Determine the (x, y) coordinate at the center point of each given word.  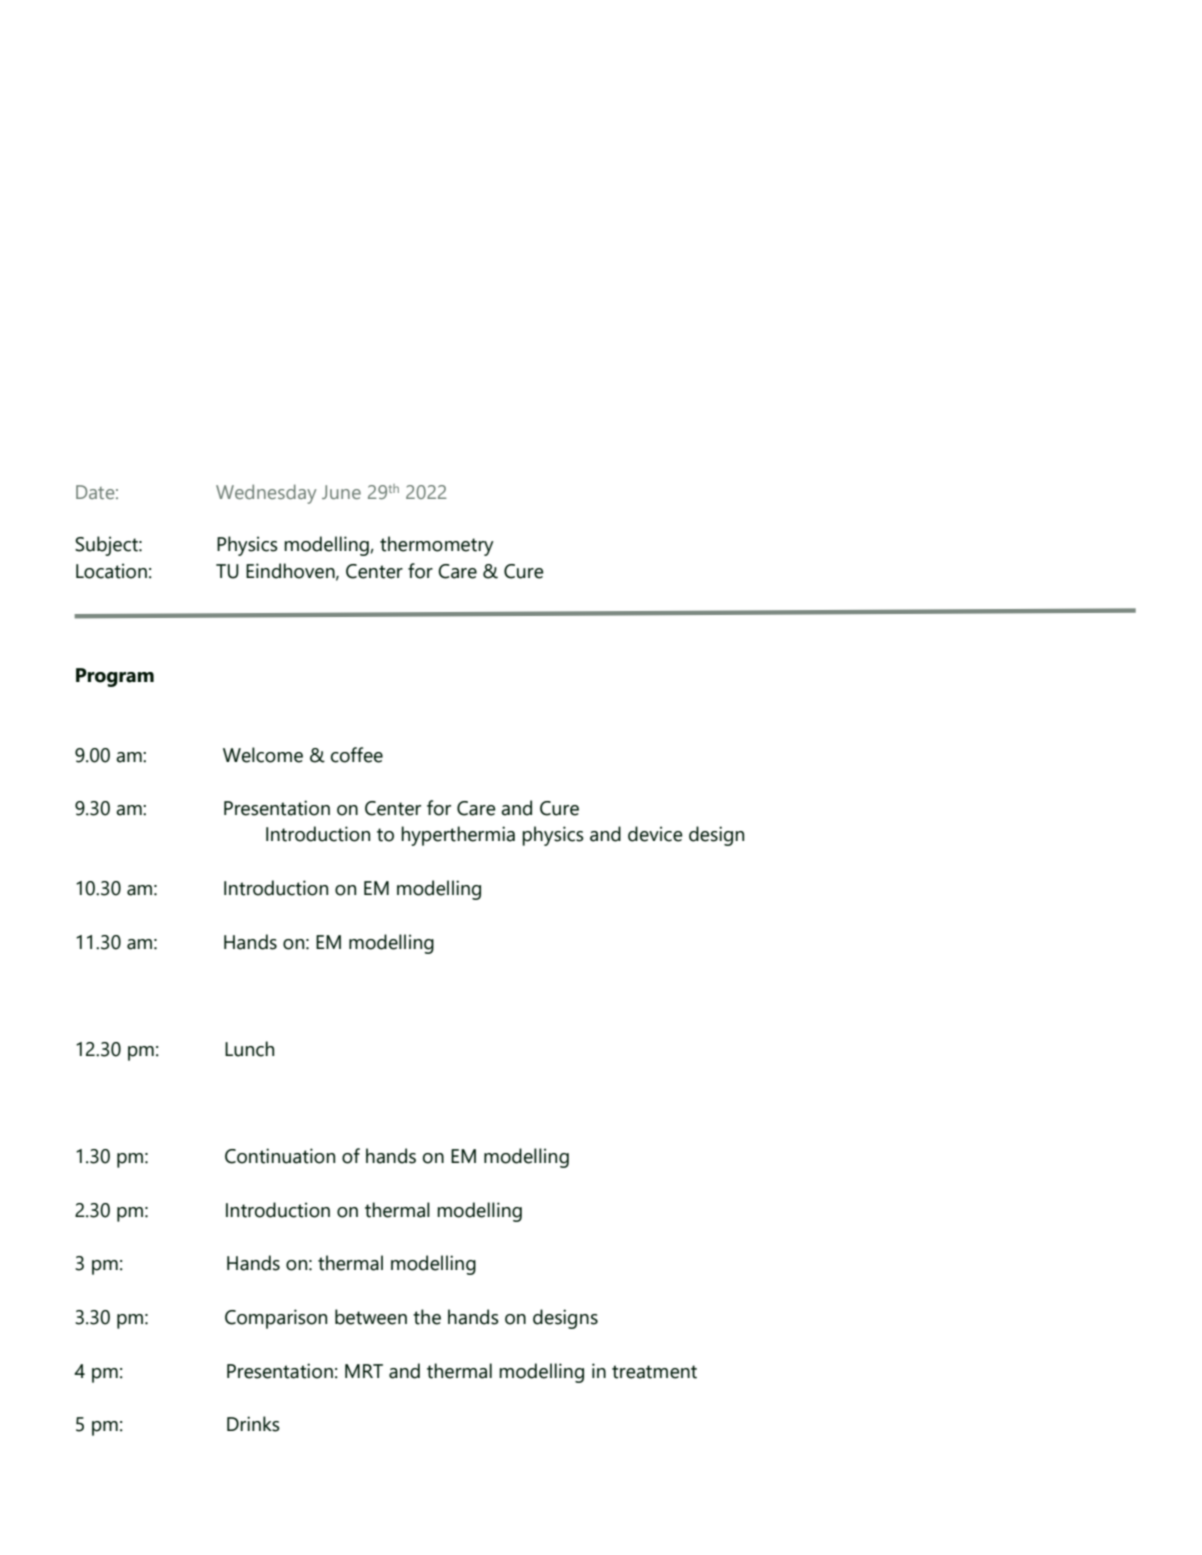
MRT (364, 1371)
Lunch (249, 1049)
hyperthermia (458, 836)
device (655, 834)
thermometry (437, 546)
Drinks (253, 1424)
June (341, 492)
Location (111, 571)
